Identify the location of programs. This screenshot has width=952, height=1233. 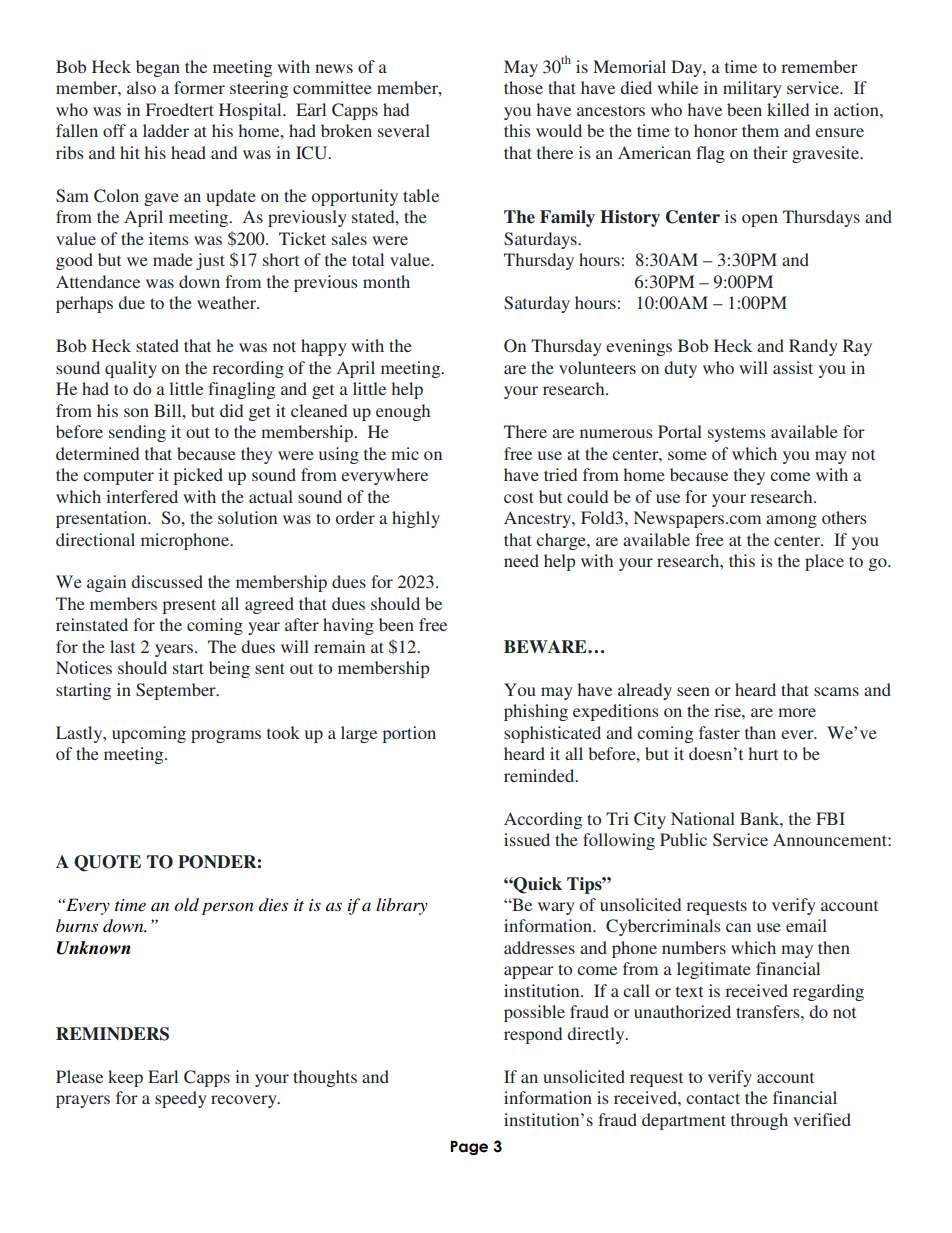
(226, 736).
